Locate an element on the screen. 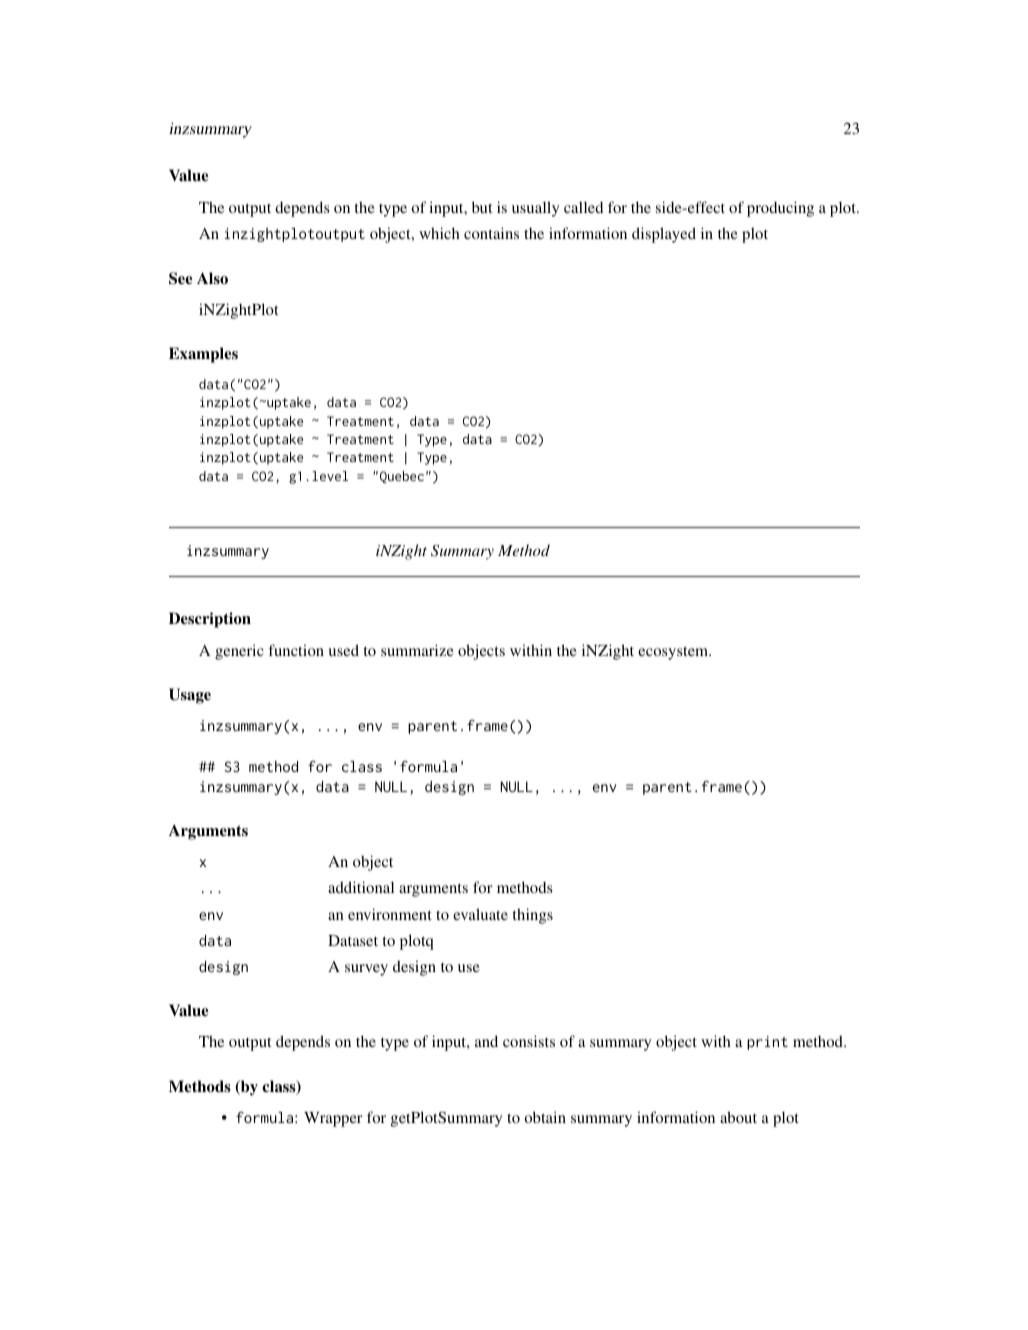  Wrapper is located at coordinates (333, 1119).
